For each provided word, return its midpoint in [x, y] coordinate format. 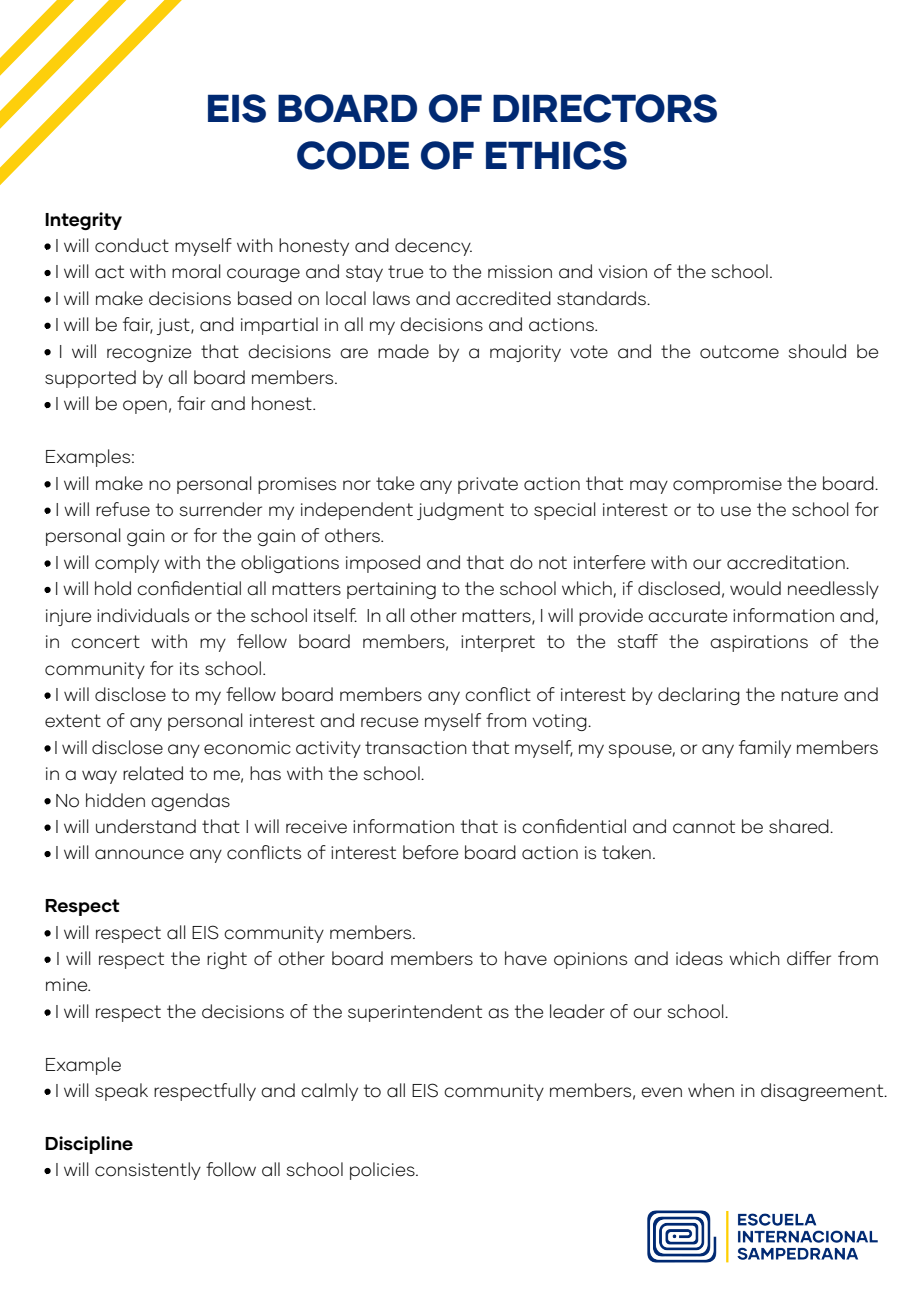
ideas [699, 958]
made [403, 351]
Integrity [83, 221]
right [227, 960]
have [526, 958]
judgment [460, 511]
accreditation [787, 562]
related [153, 773]
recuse [389, 722]
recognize [149, 353]
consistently [148, 1171]
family [765, 749]
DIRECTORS [605, 108]
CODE [353, 155]
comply [127, 564]
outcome [739, 352]
